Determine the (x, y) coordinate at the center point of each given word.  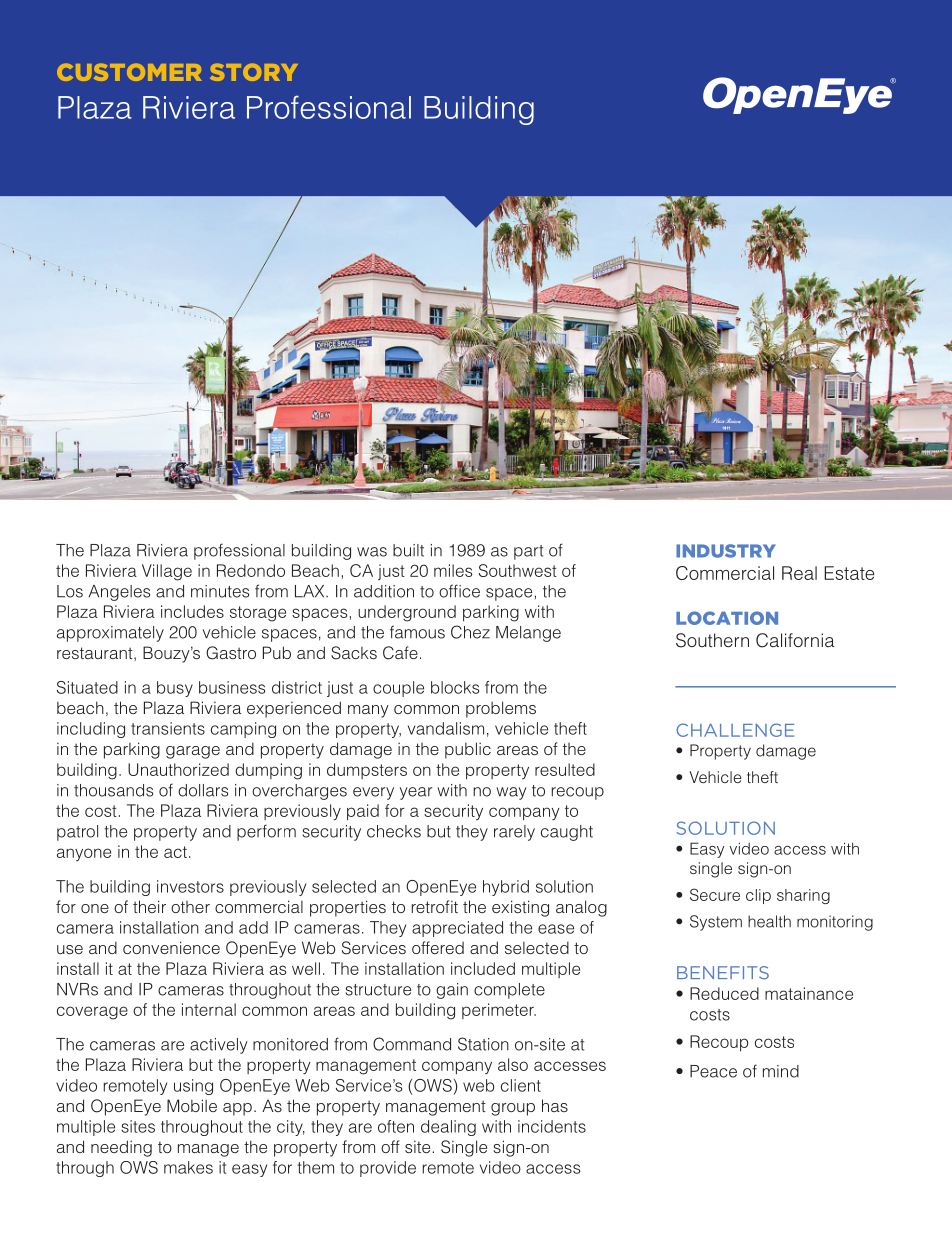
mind (781, 1071)
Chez (470, 632)
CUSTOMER (129, 72)
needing (121, 1148)
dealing (448, 1128)
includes (192, 611)
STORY (254, 72)
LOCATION (727, 618)
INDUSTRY (726, 551)
